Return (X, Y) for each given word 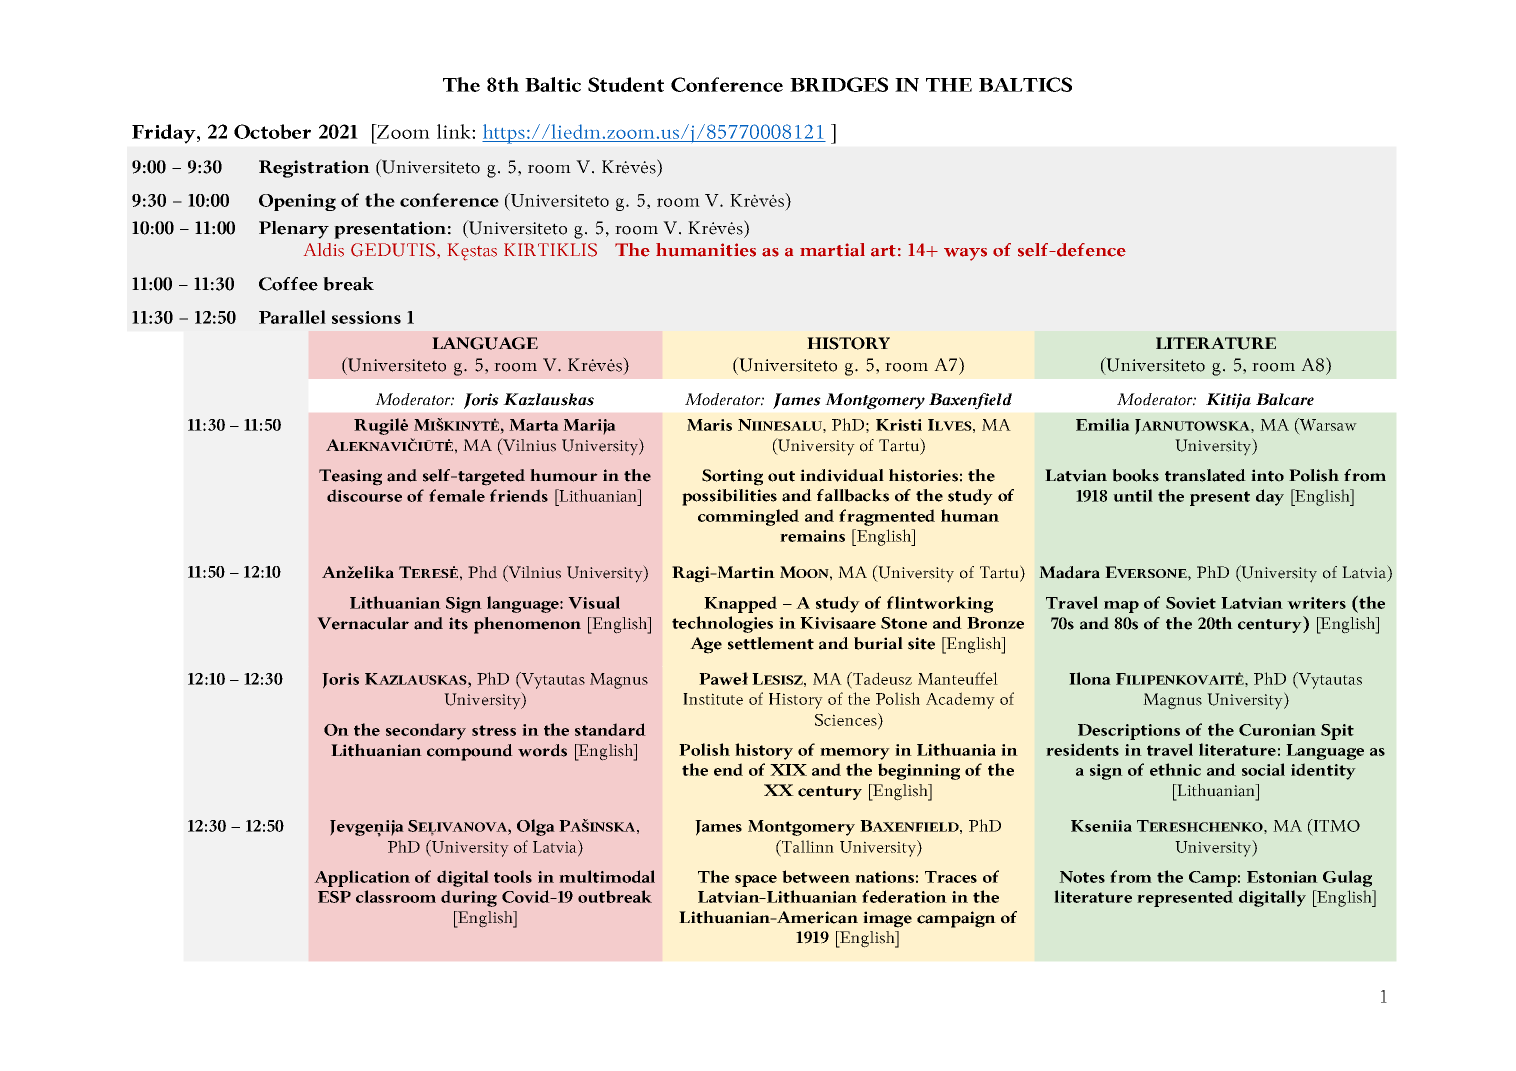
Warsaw (1327, 424)
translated (1205, 475)
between (816, 876)
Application (362, 878)
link (455, 131)
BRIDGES (839, 84)
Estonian (1282, 877)
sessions (366, 317)
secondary (426, 731)
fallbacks (853, 495)
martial (832, 250)
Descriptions (1129, 732)
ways (965, 254)
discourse (364, 495)
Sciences (847, 719)
